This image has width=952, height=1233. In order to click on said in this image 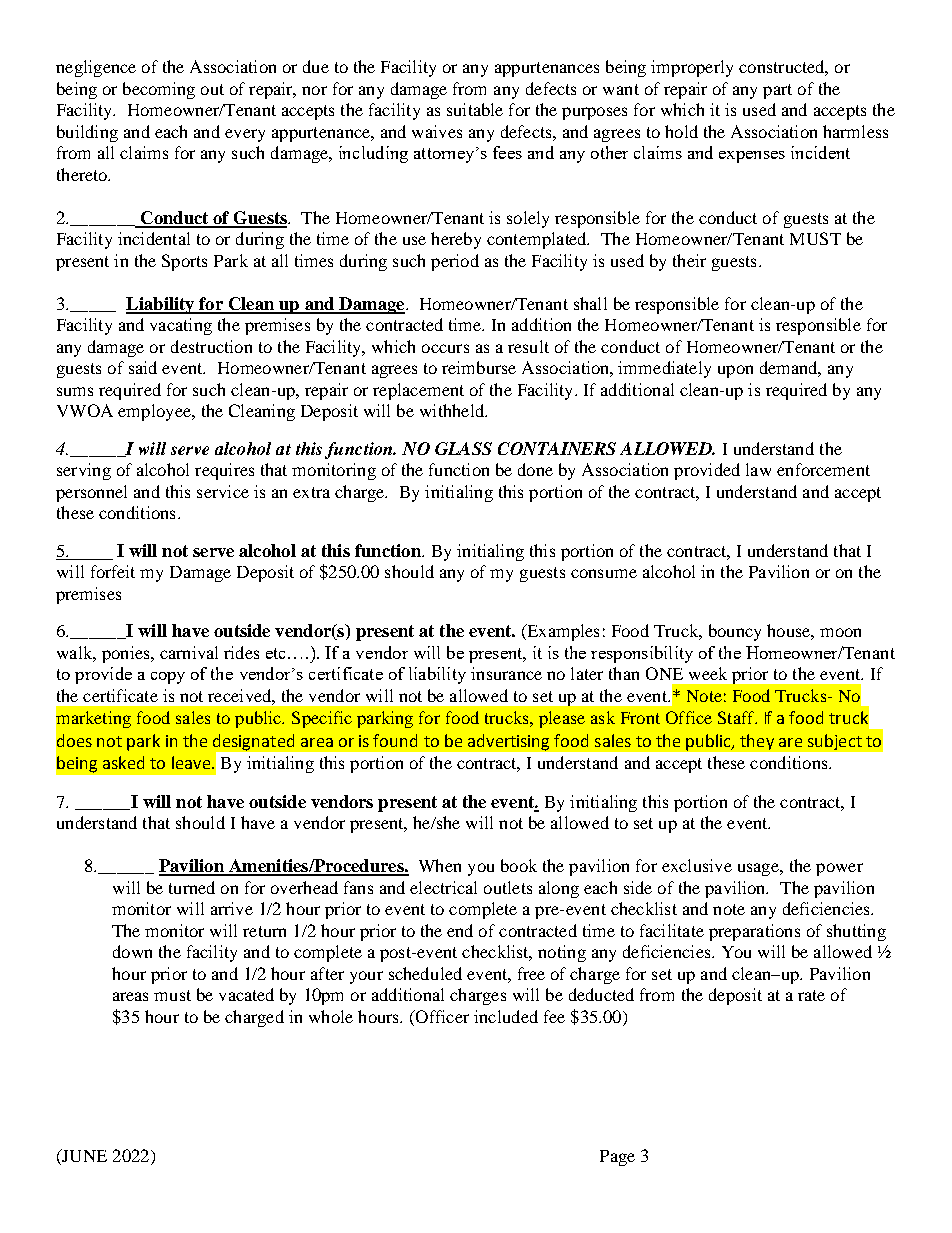, I will do `click(143, 367)`.
